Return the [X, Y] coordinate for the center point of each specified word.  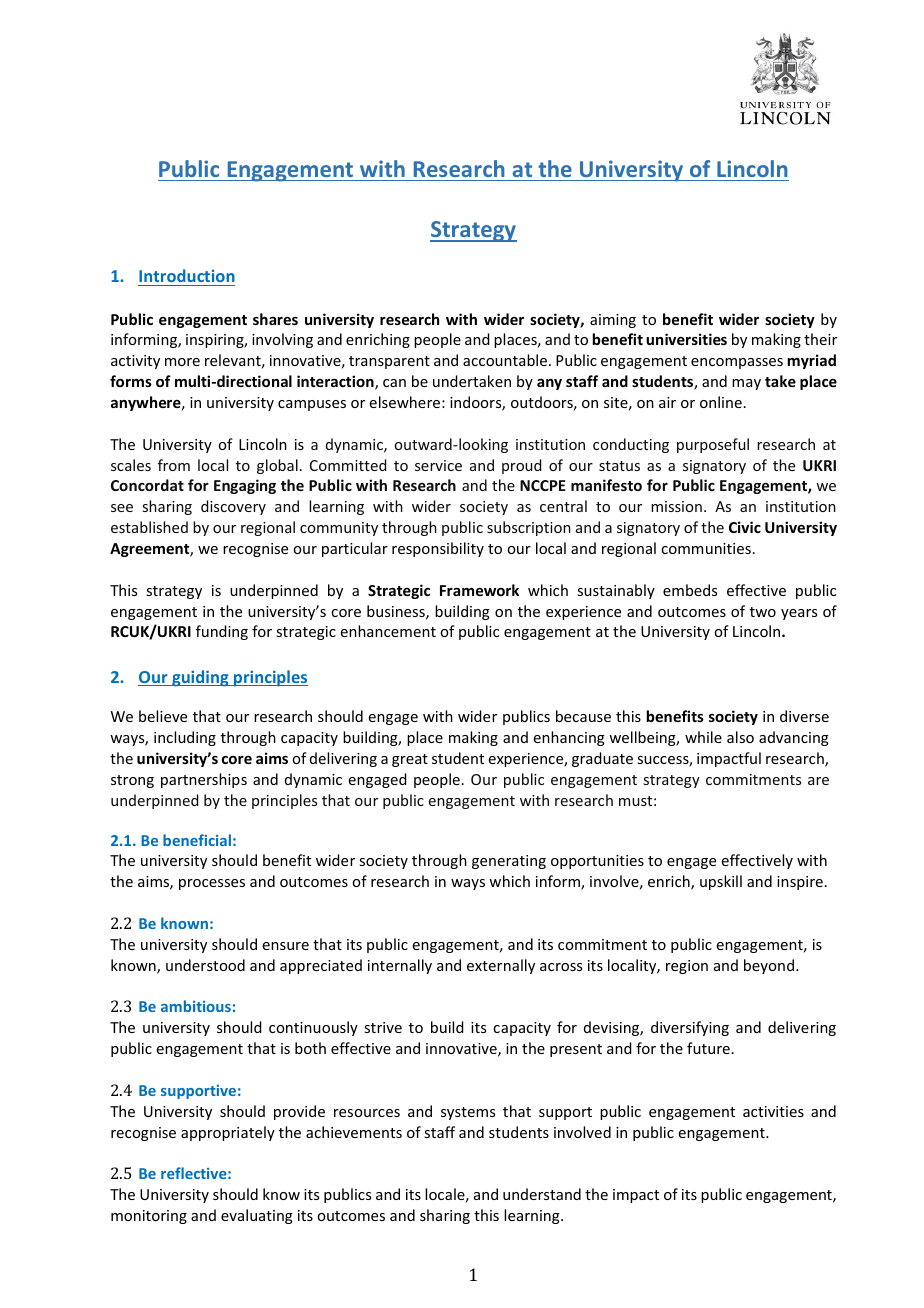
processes [212, 884]
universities [686, 339]
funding [222, 632]
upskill [721, 882]
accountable [506, 360]
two [763, 612]
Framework [479, 590]
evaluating [257, 1216]
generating [509, 862]
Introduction [187, 275]
